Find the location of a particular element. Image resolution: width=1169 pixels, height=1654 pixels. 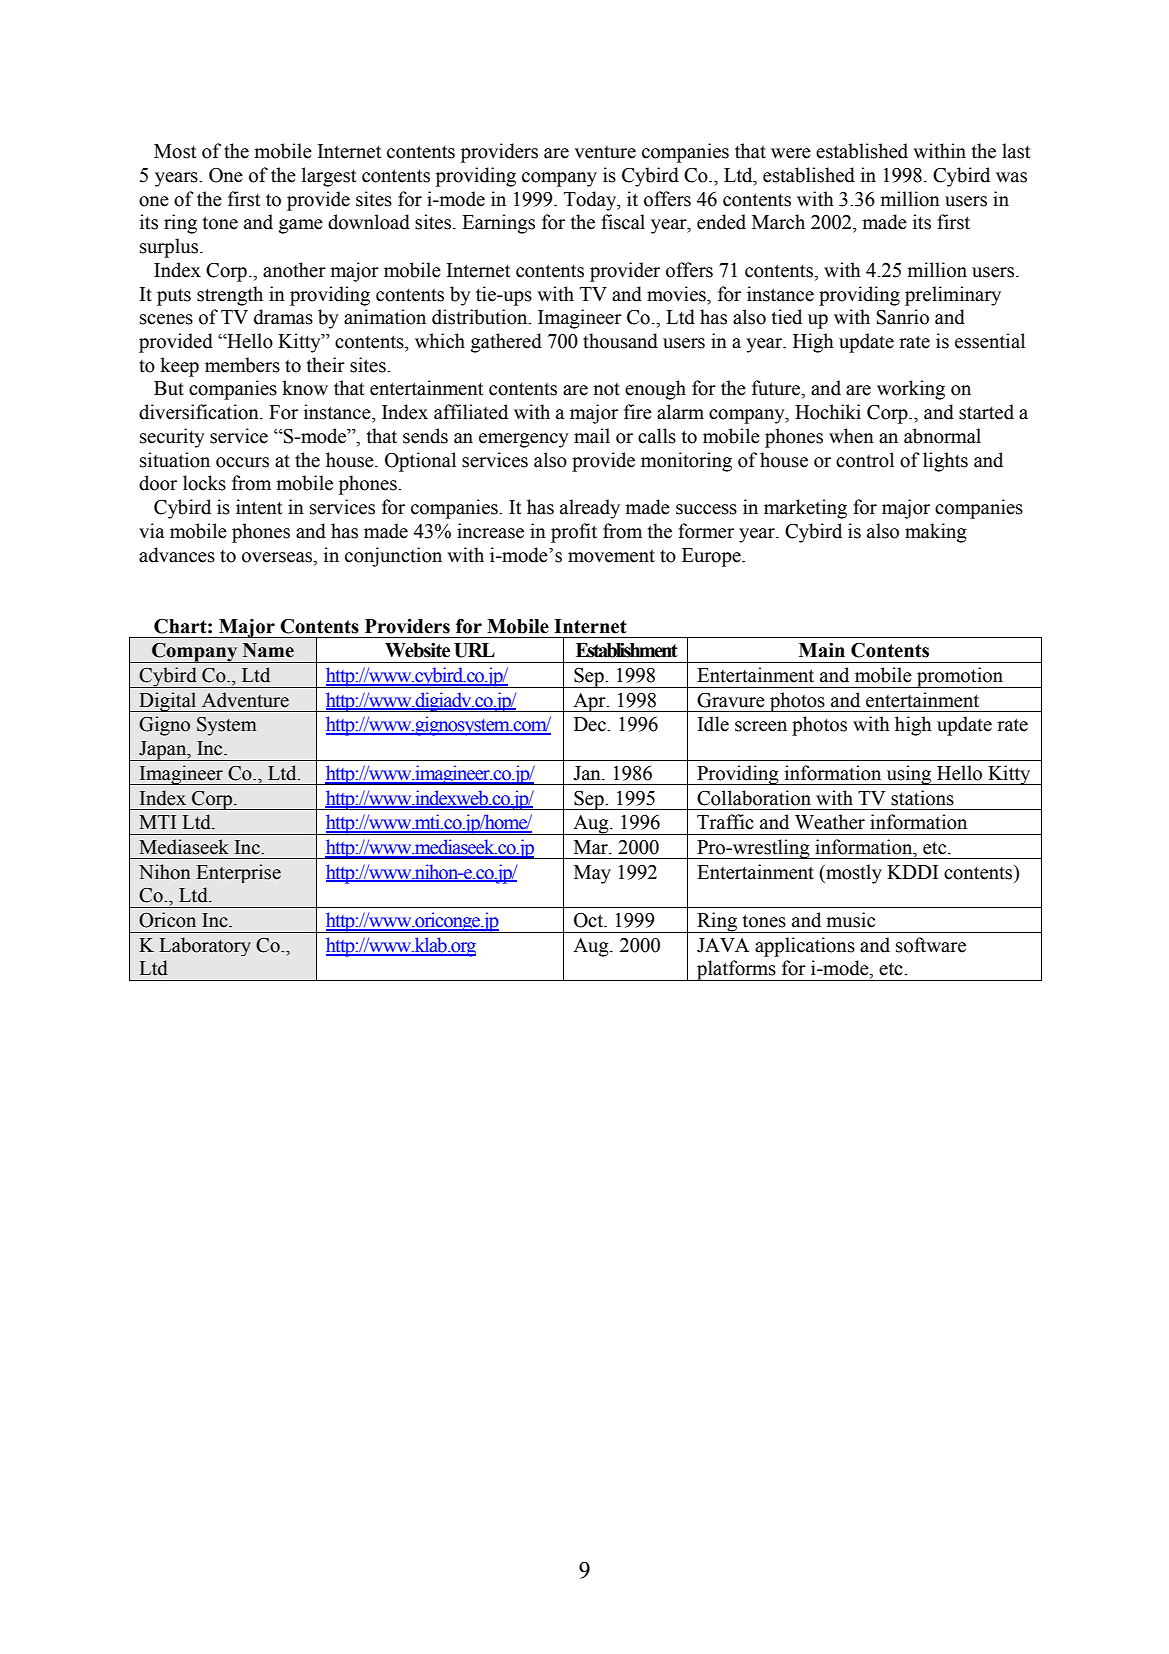

mail is located at coordinates (592, 436).
